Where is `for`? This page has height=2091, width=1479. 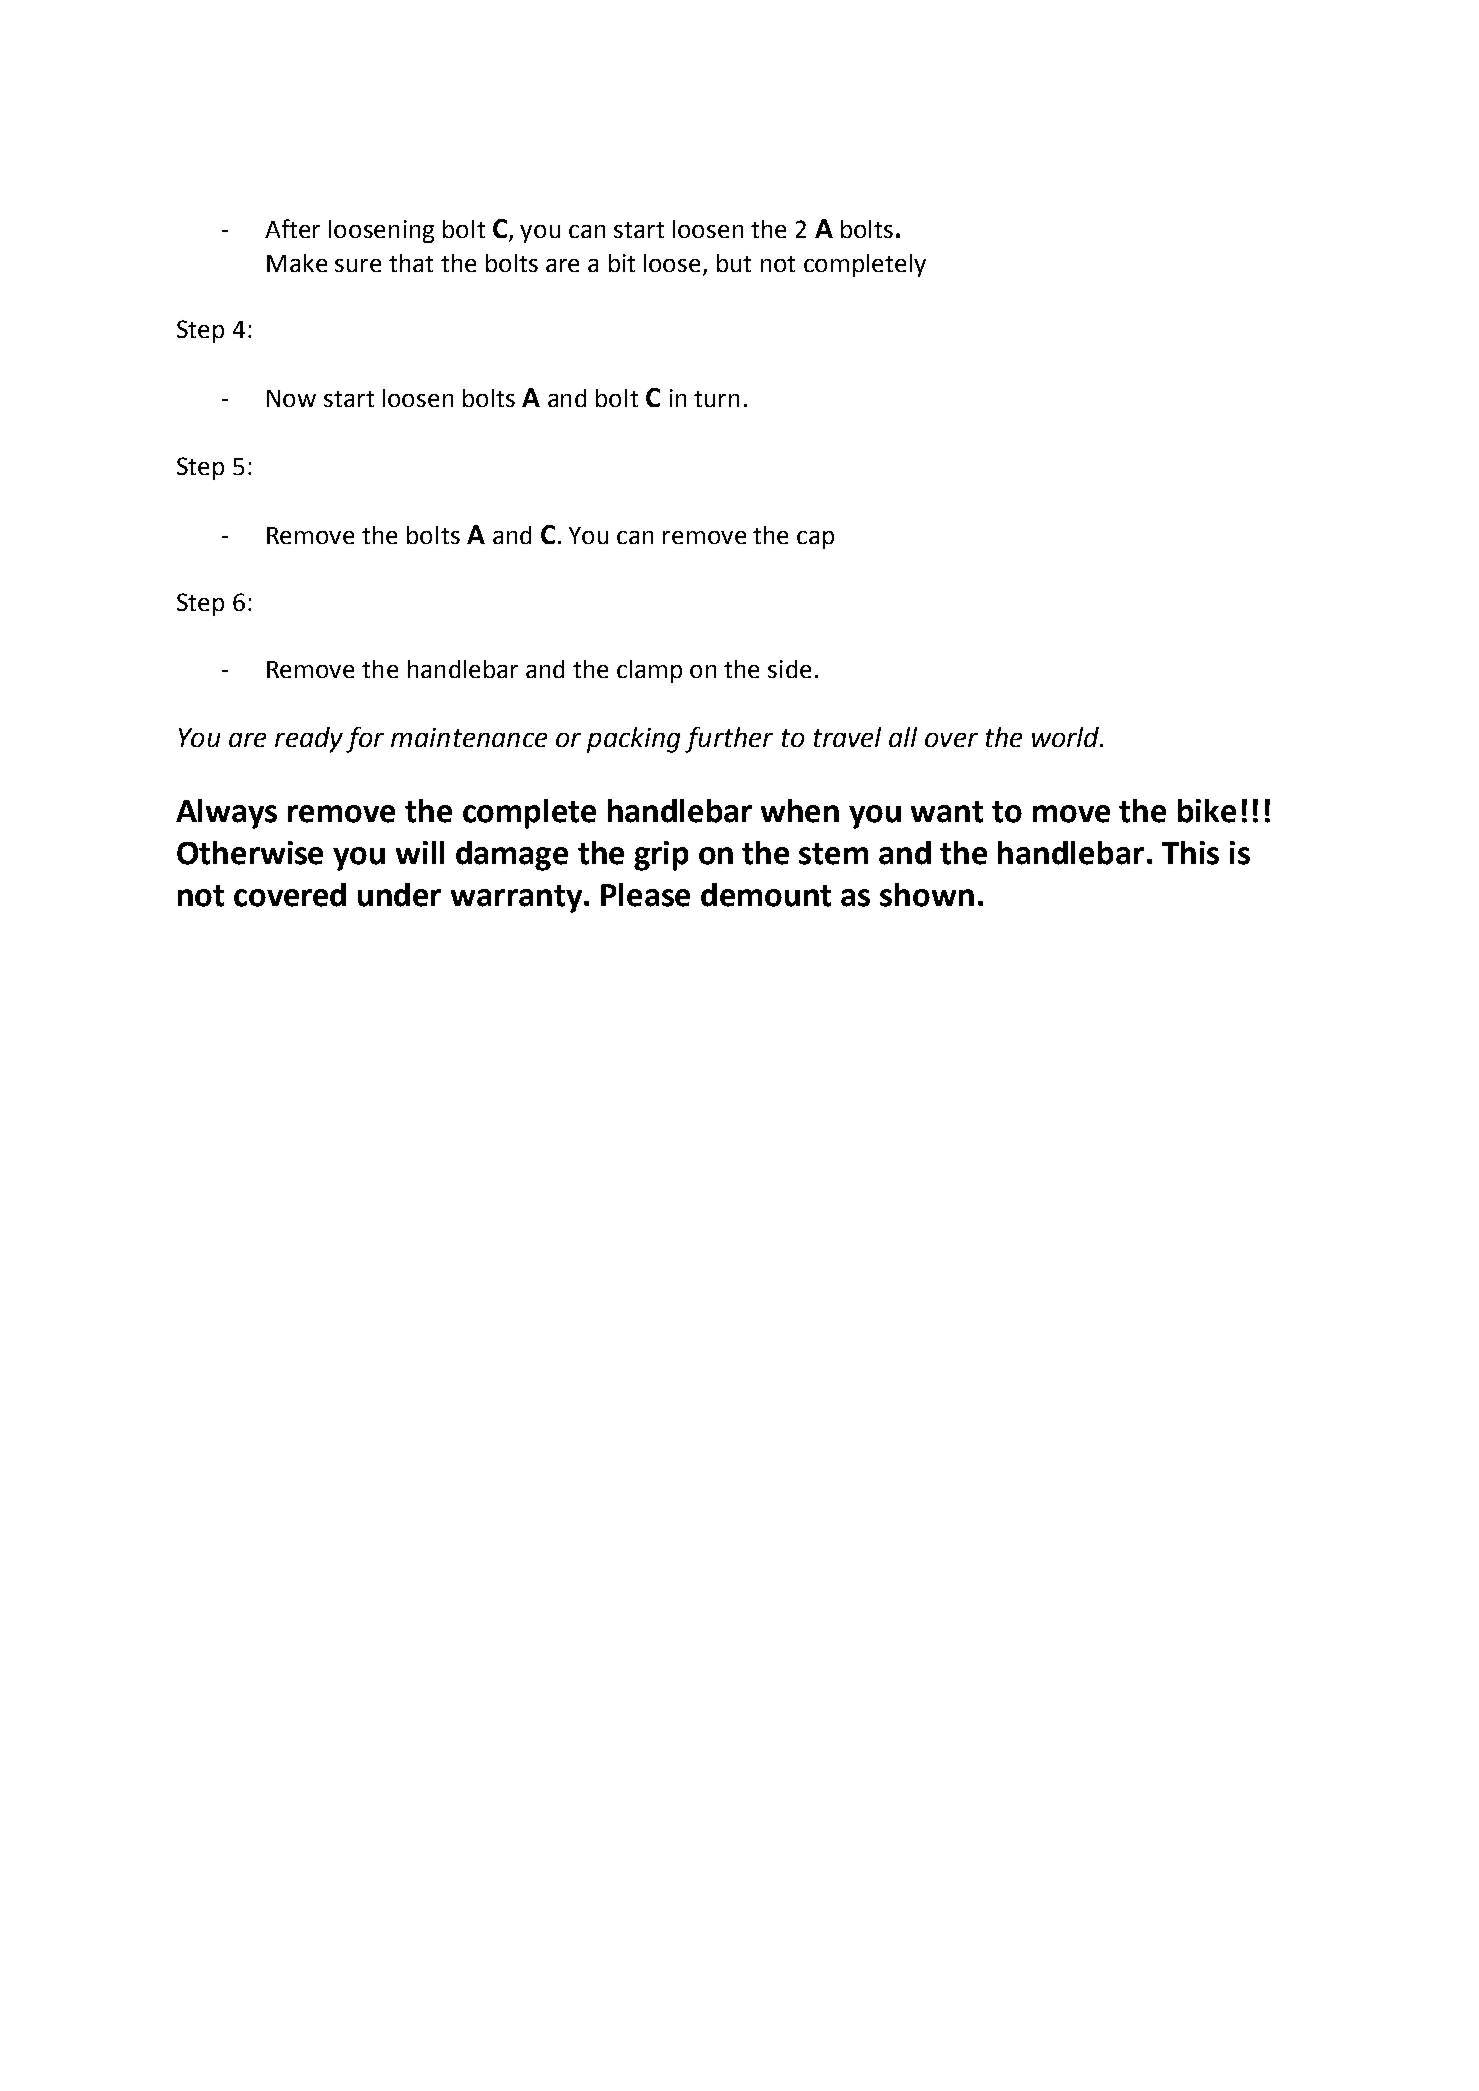
for is located at coordinates (365, 740).
